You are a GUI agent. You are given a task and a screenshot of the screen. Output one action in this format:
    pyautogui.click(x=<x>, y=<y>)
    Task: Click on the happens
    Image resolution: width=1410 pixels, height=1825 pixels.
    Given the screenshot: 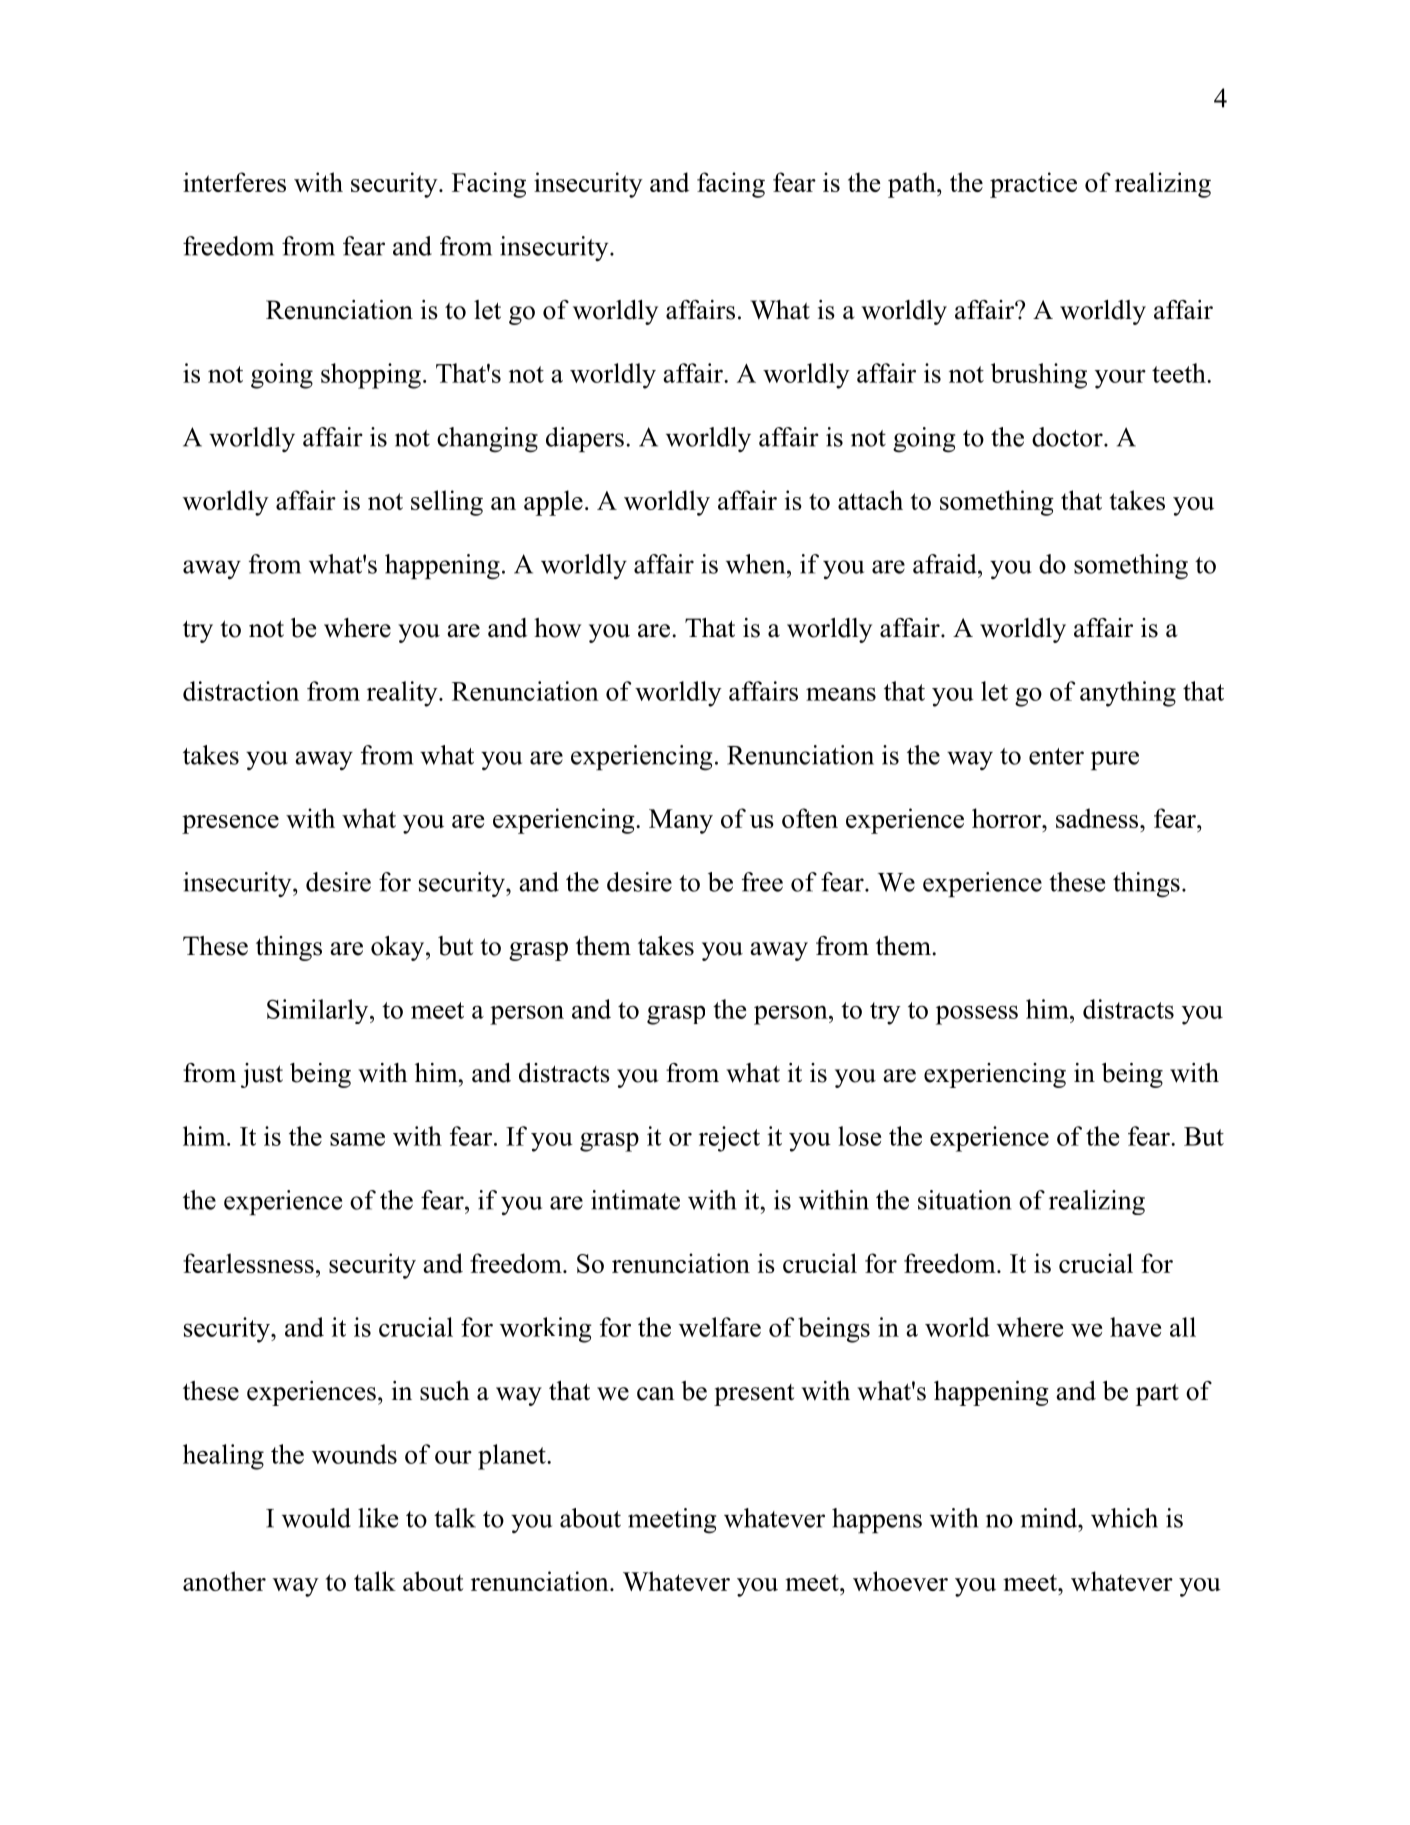 What is the action you would take?
    pyautogui.click(x=877, y=1520)
